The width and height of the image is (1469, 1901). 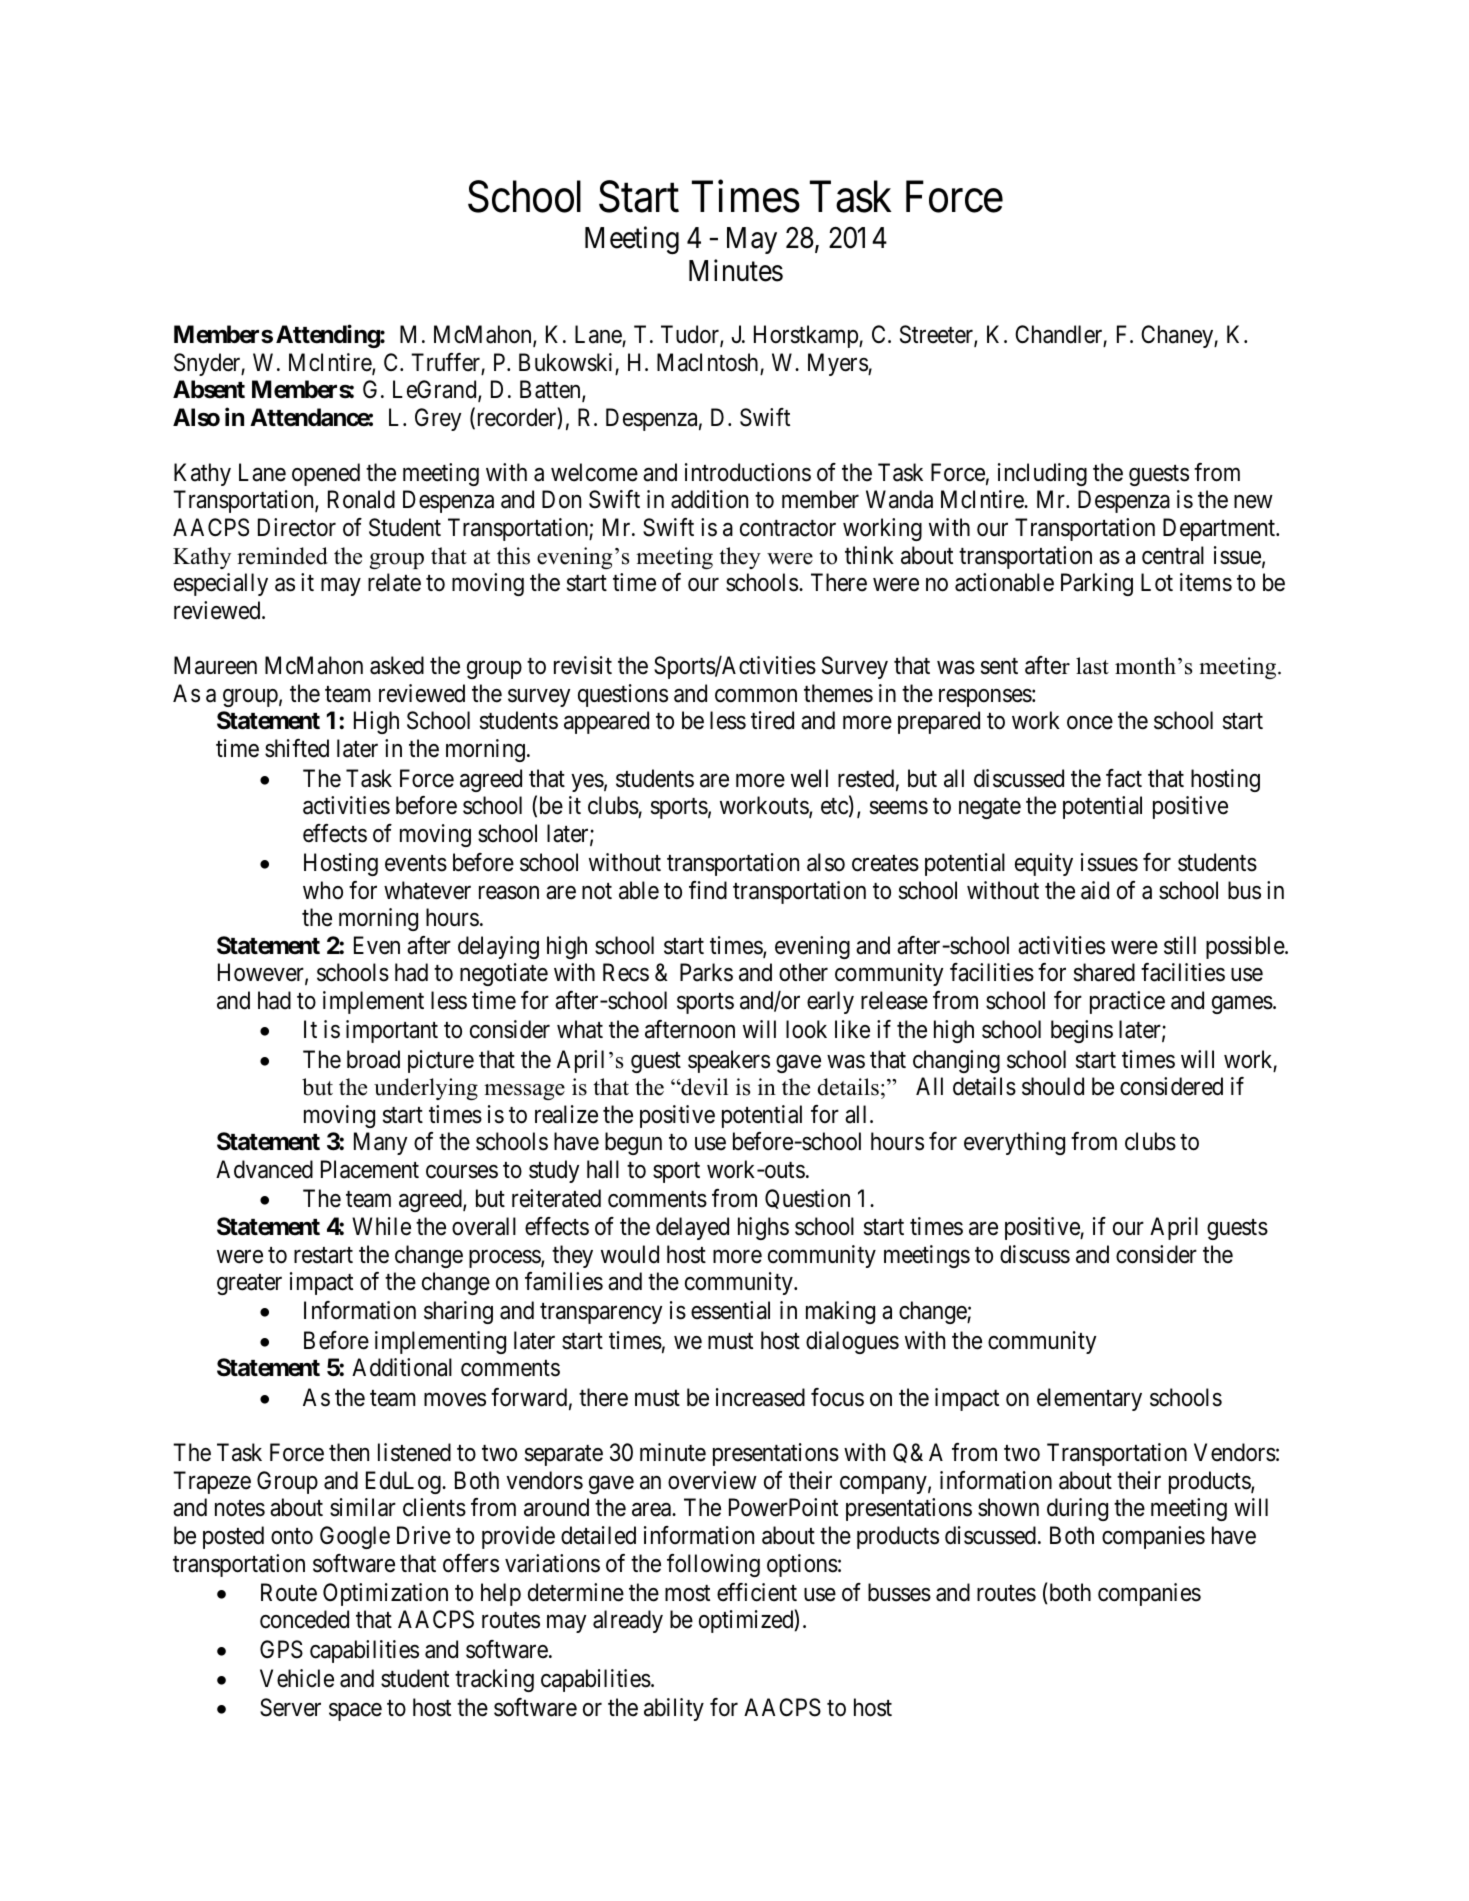 I want to click on While, so click(x=381, y=1226).
